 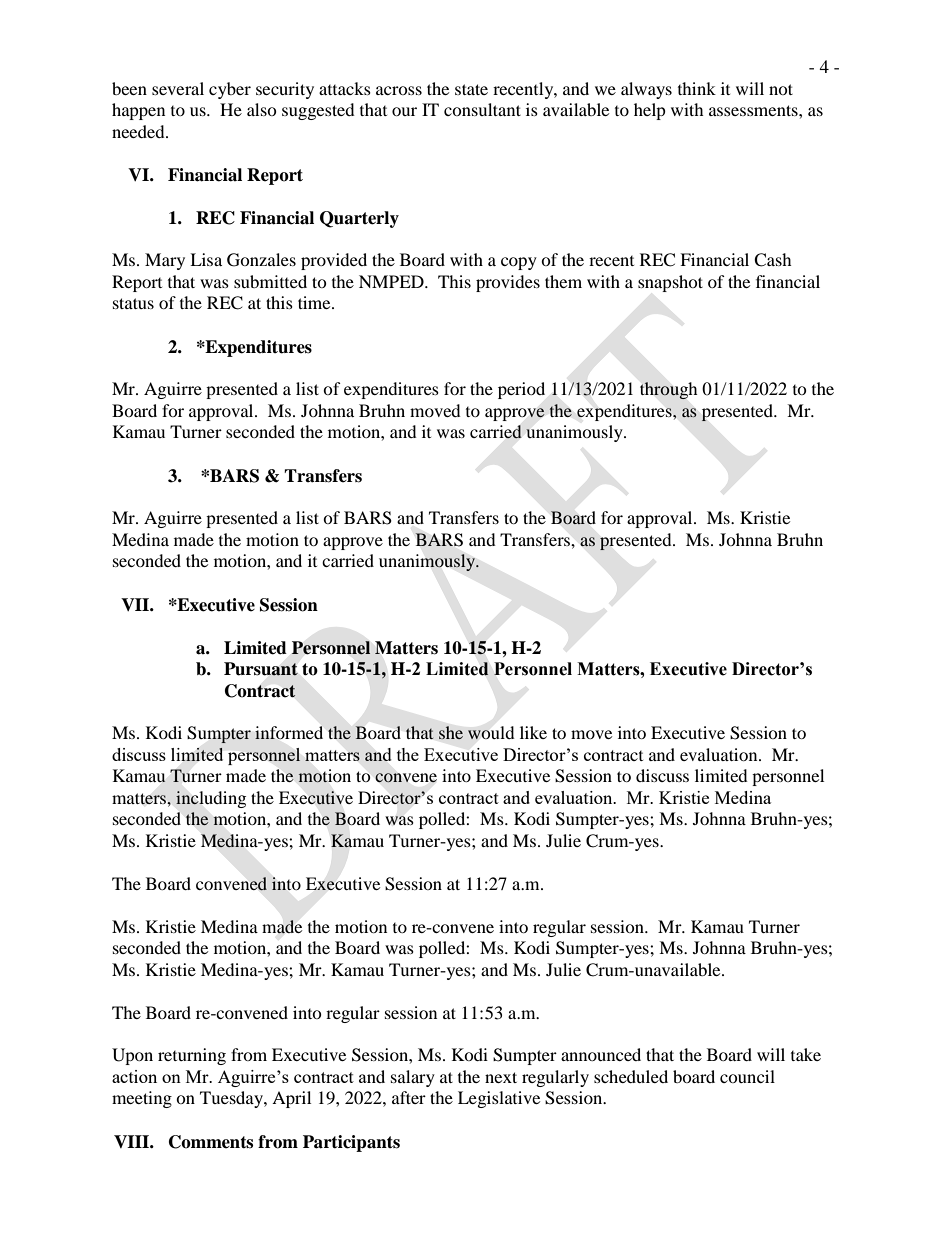 I want to click on she, so click(x=451, y=732).
